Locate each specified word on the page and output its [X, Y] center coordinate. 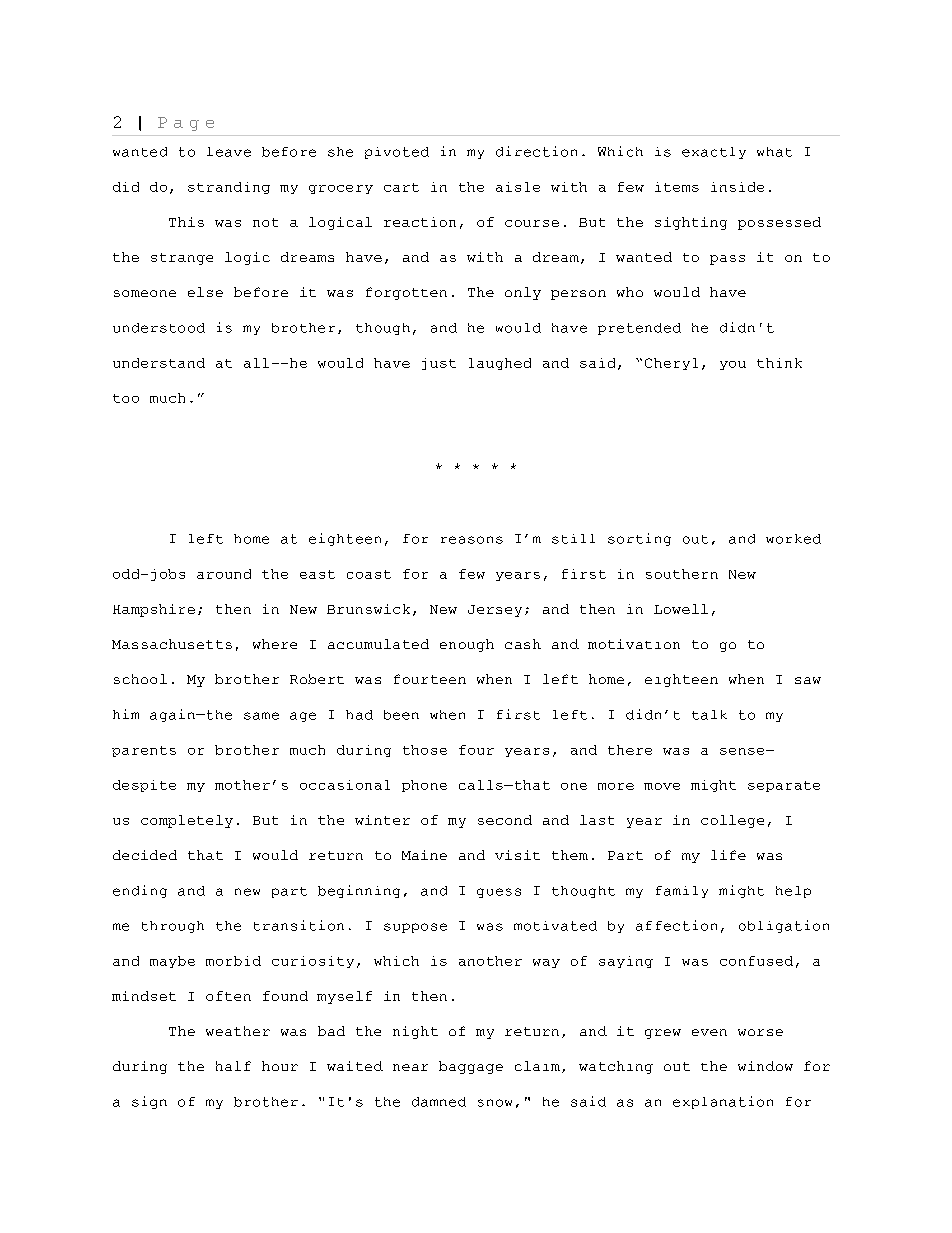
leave [229, 152]
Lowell [681, 609]
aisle [518, 187]
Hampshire [154, 610]
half [233, 1066]
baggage [471, 1067]
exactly [714, 153]
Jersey [495, 611]
